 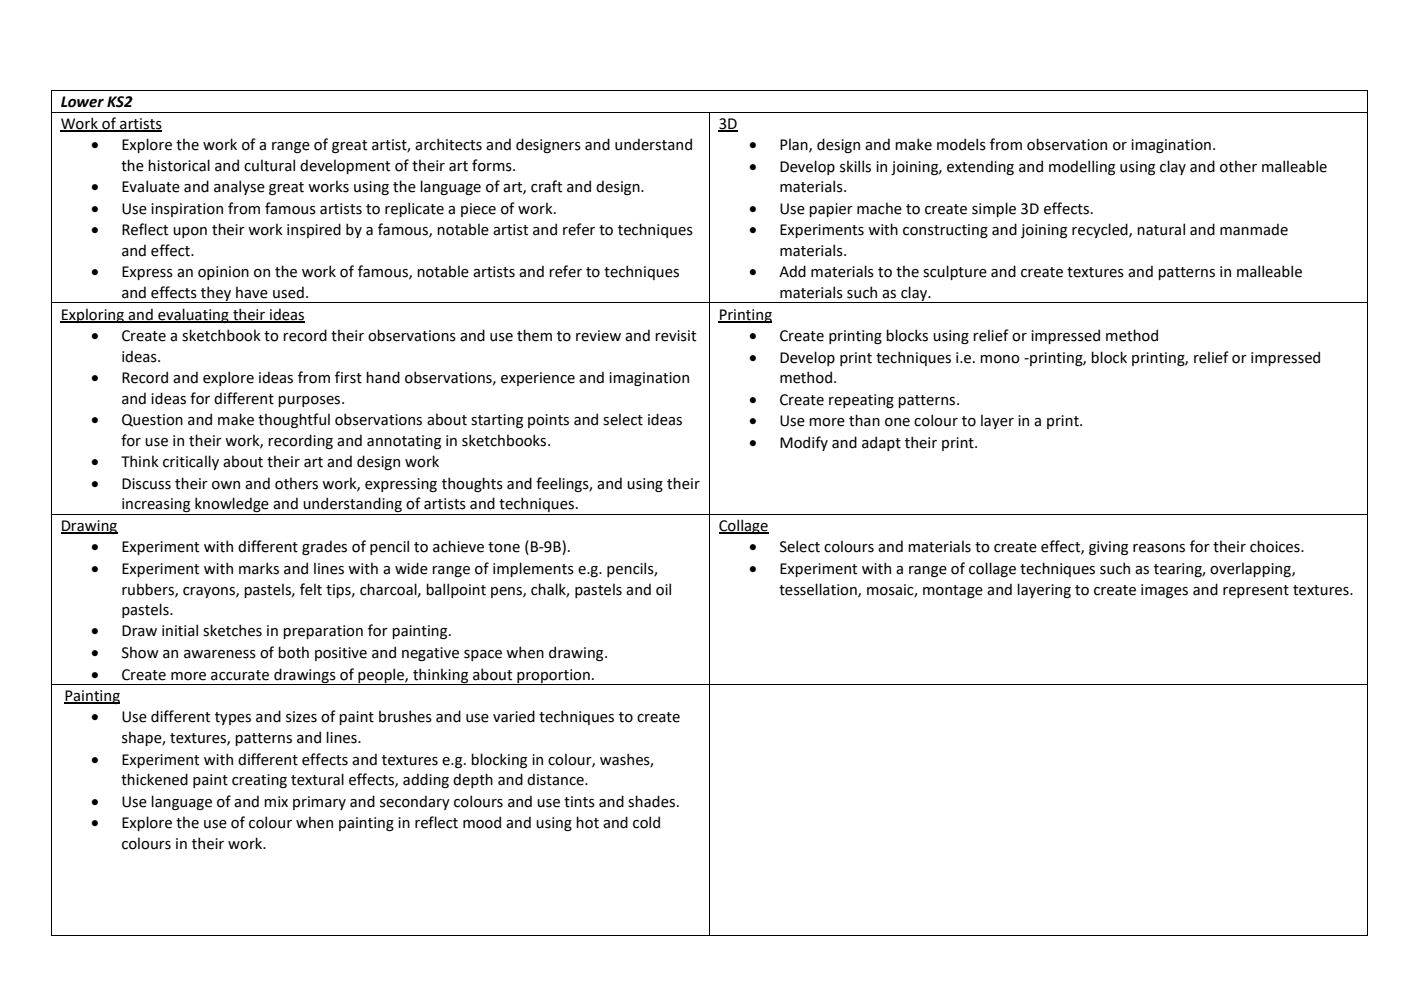 What do you see at coordinates (1161, 229) in the document?
I see `natural` at bounding box center [1161, 229].
